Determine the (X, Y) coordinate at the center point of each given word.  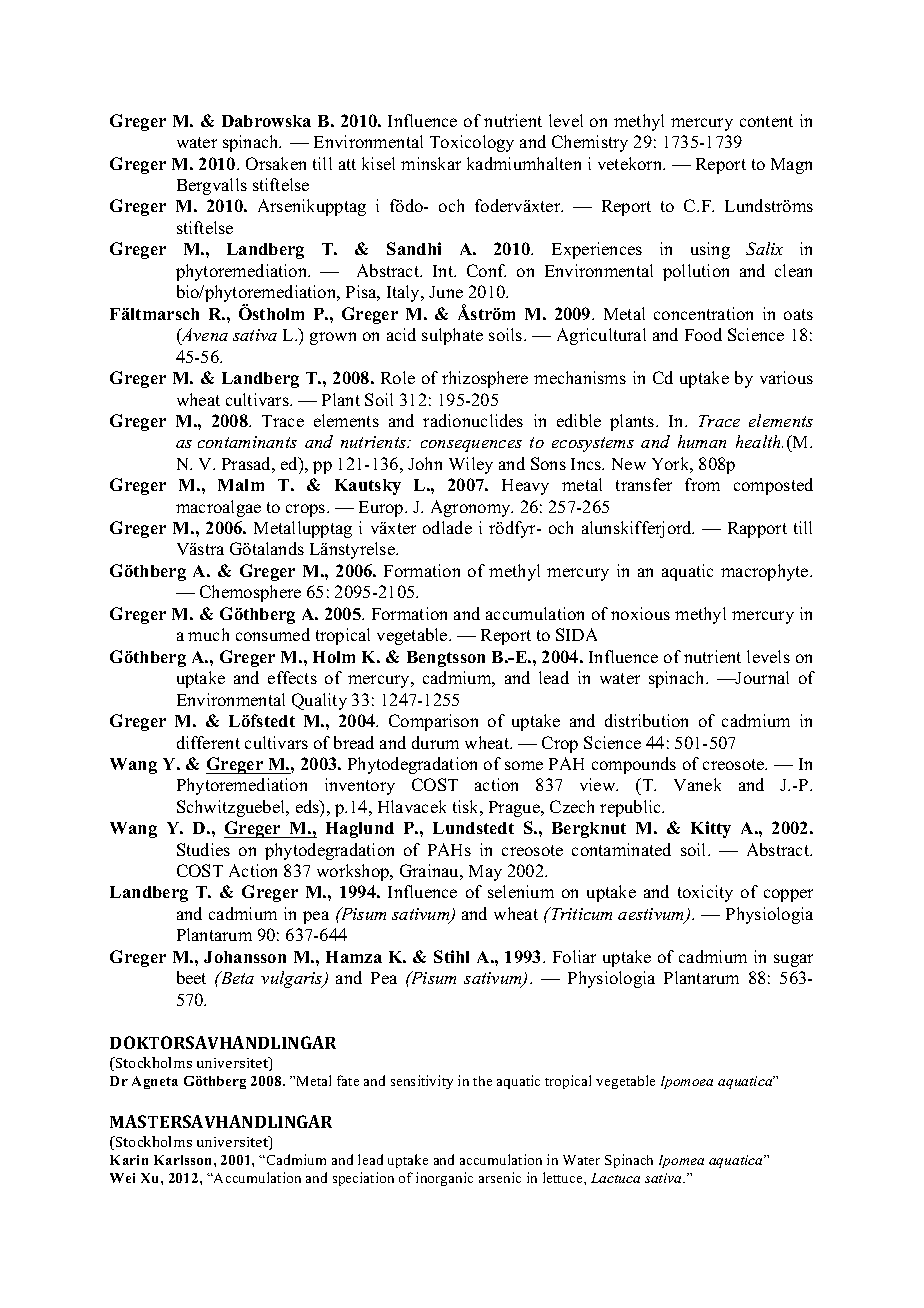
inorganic (444, 1179)
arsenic (500, 1177)
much (208, 634)
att (347, 164)
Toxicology (472, 143)
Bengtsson (446, 659)
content (766, 121)
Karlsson (184, 1160)
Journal (761, 677)
